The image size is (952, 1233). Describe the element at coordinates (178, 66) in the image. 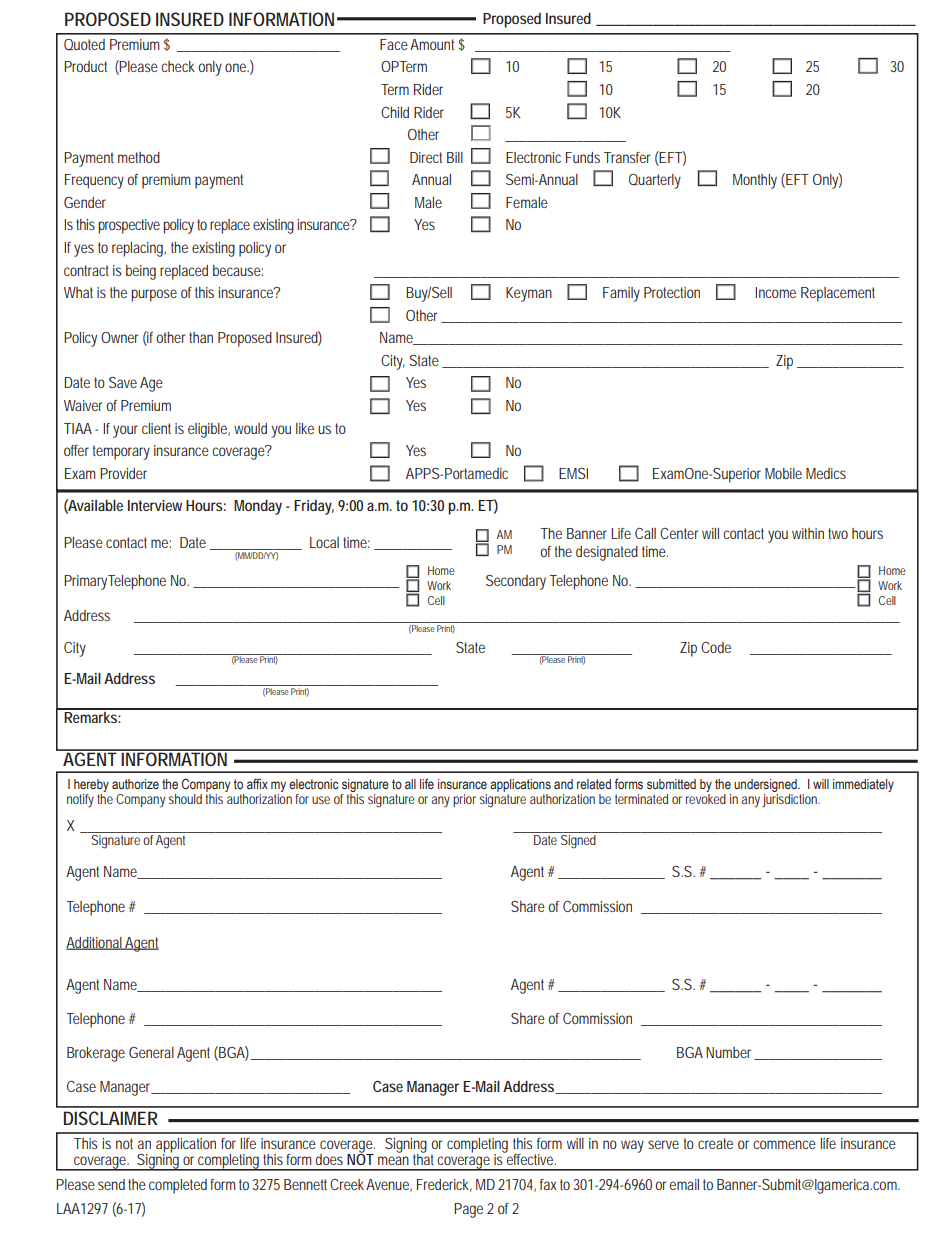

I see `check` at that location.
